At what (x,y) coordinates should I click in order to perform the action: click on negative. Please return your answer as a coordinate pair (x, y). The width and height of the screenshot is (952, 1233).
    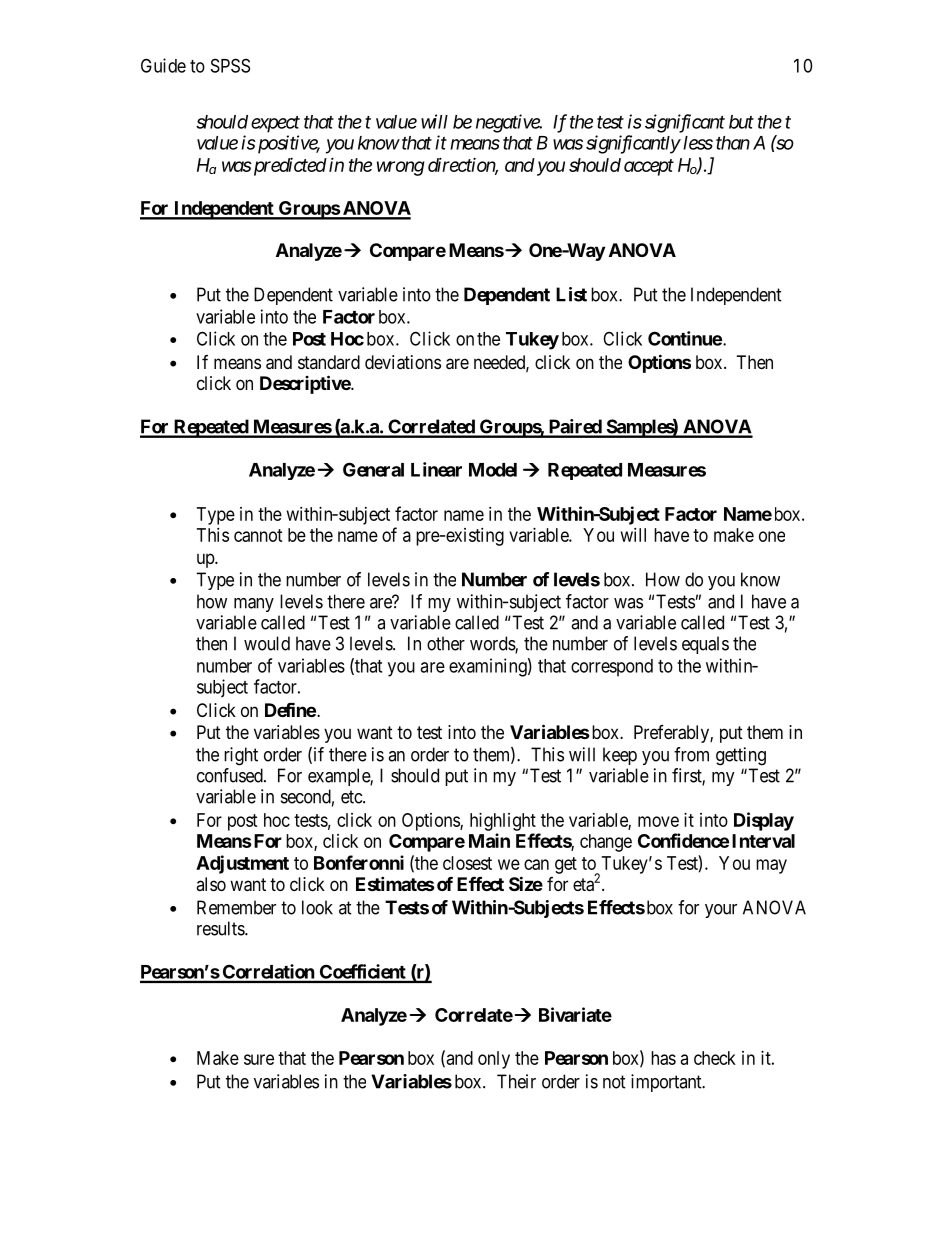
    Looking at the image, I should click on (508, 123).
